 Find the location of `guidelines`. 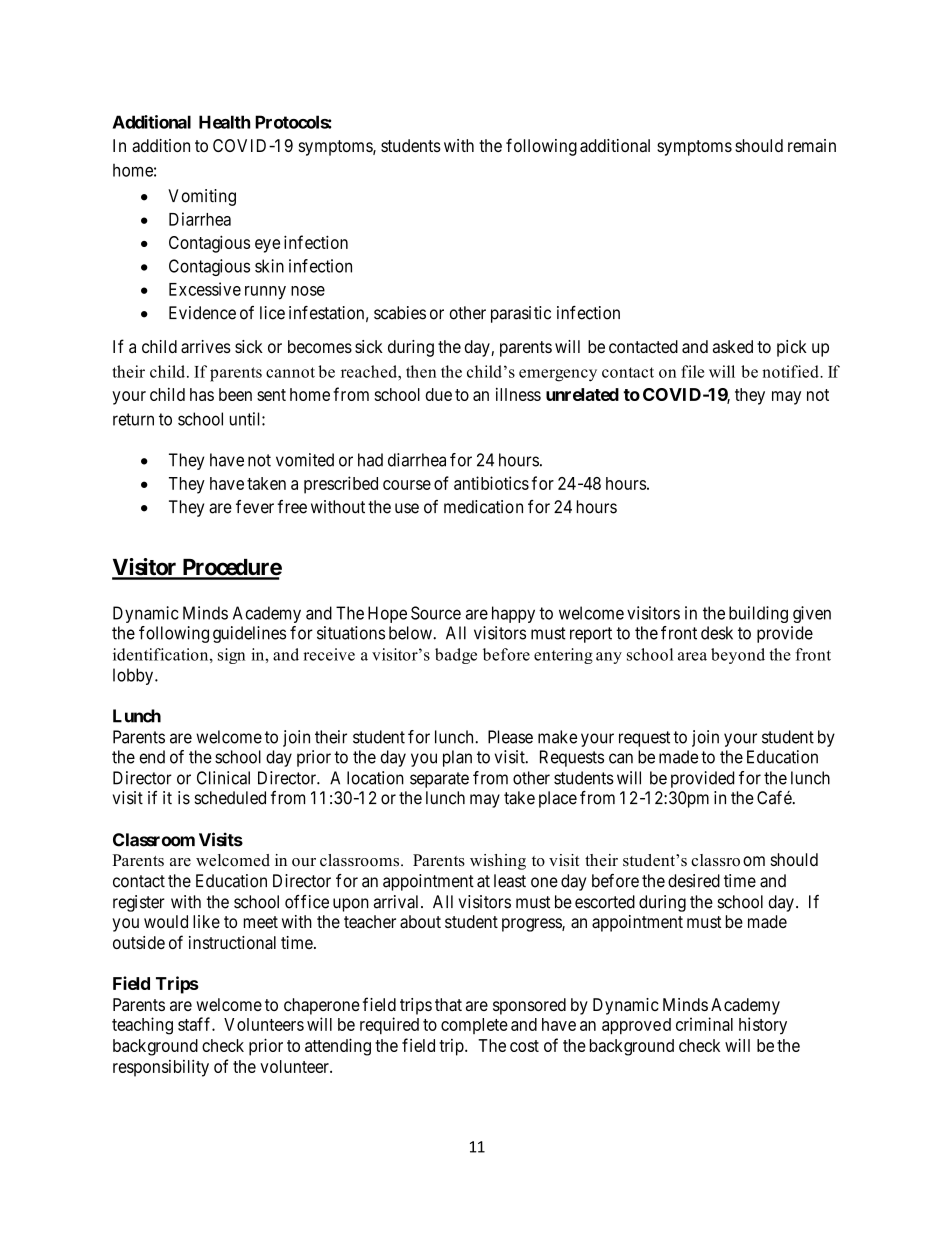

guidelines is located at coordinates (249, 634).
